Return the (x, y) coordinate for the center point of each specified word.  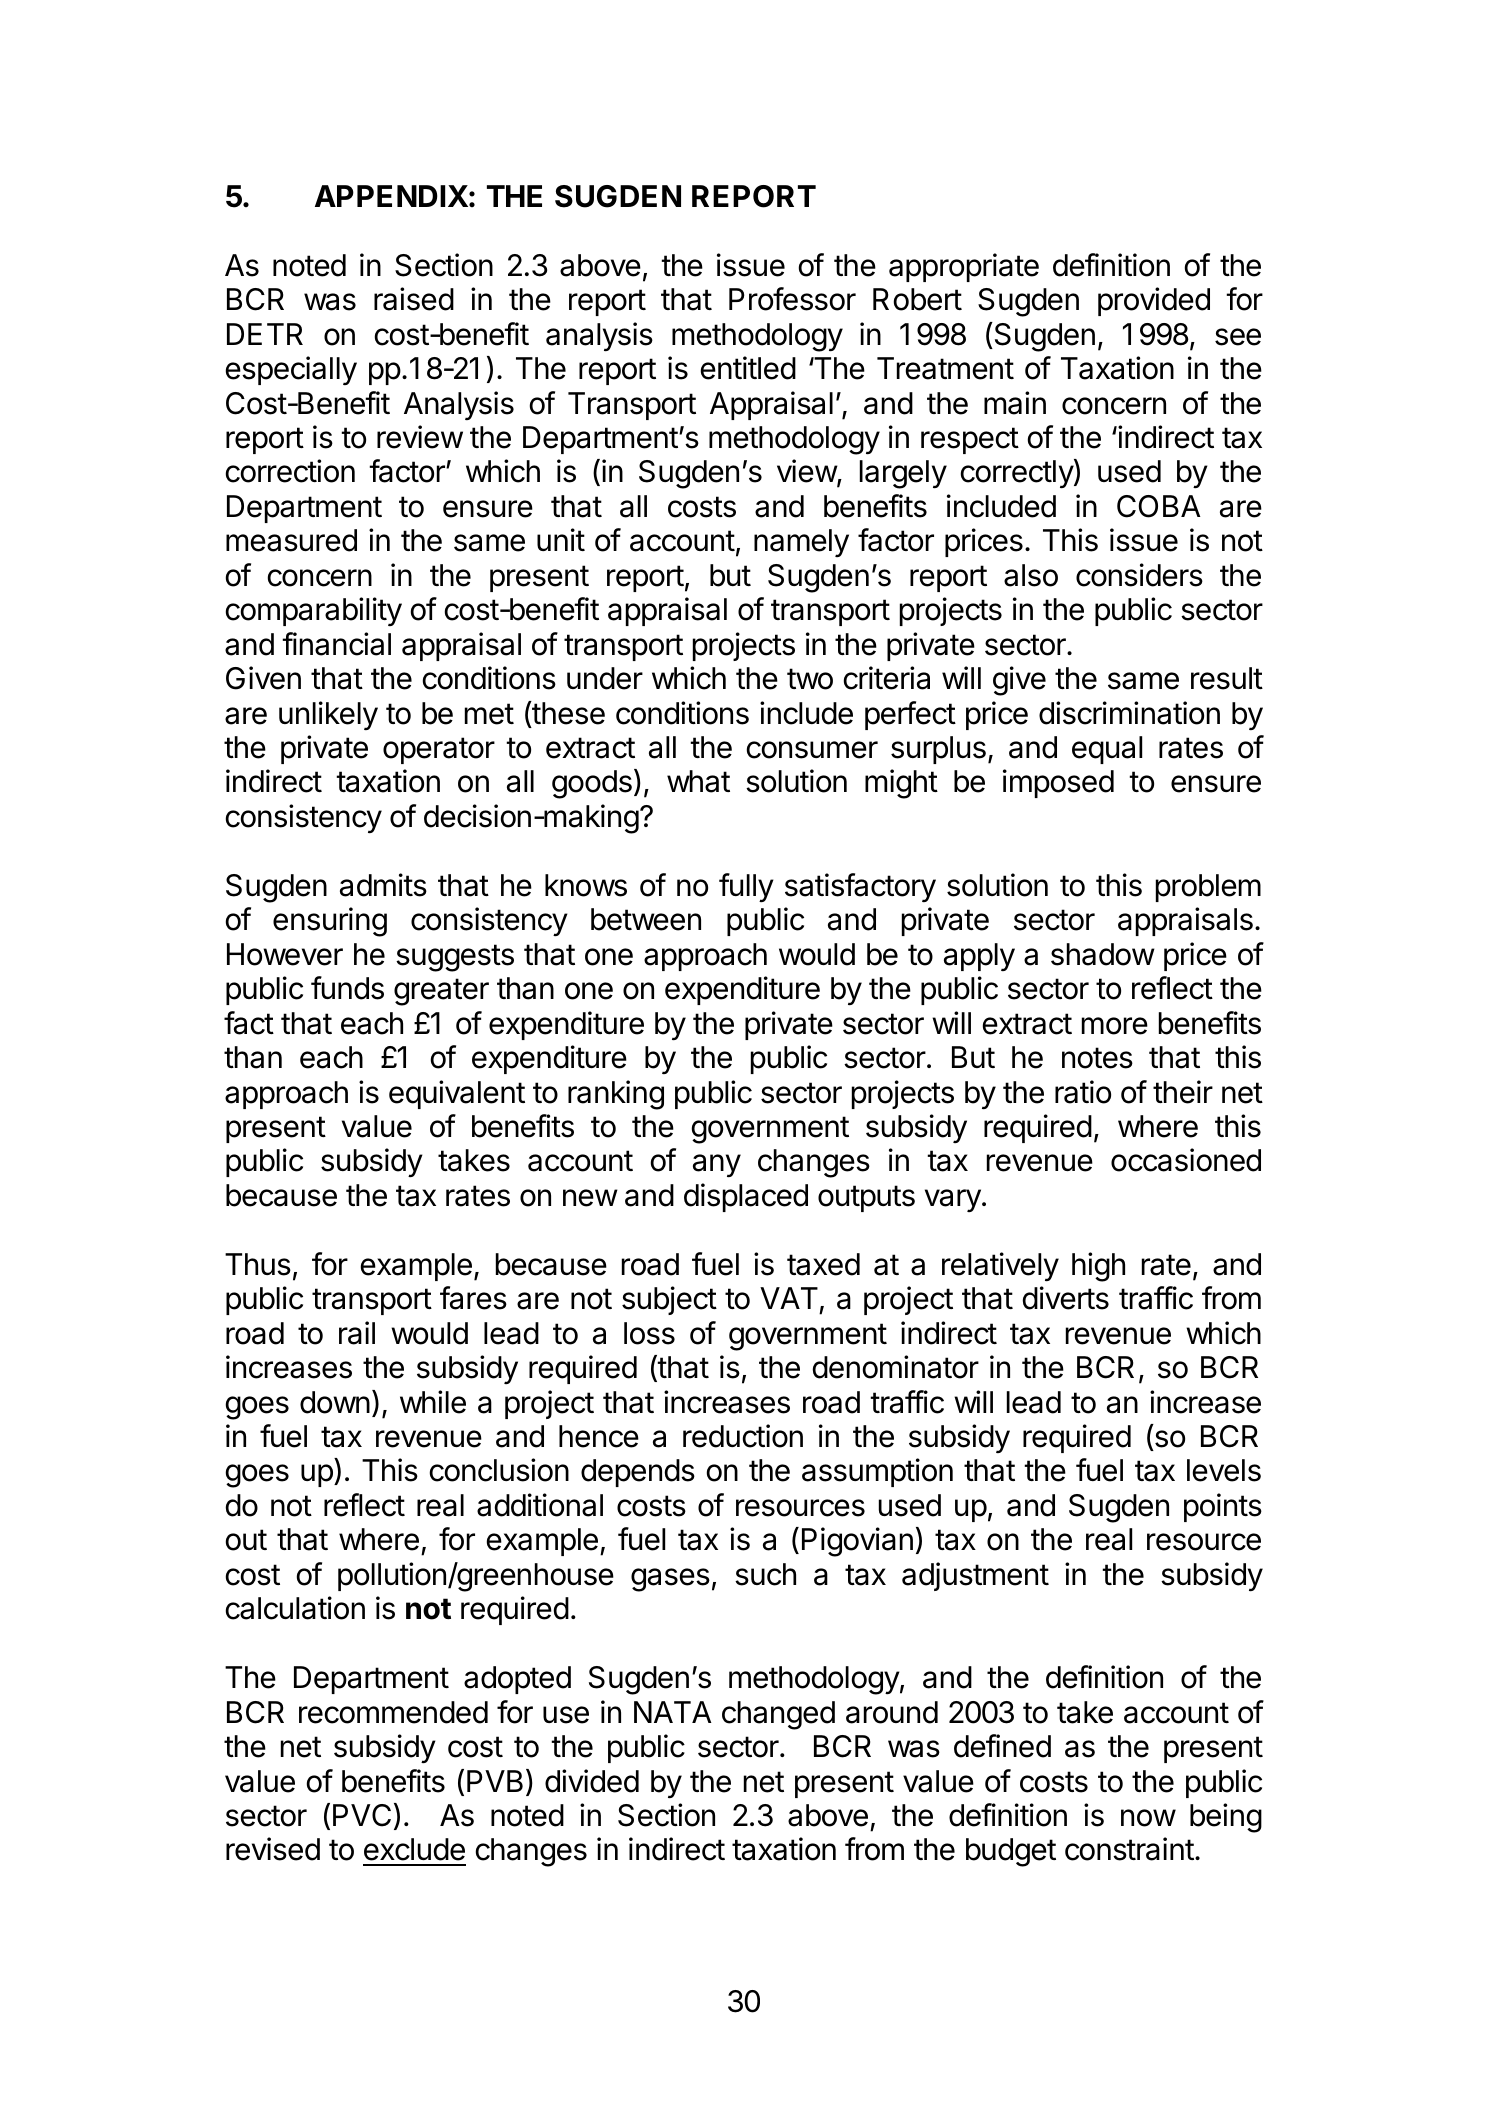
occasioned (1186, 1160)
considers (1139, 575)
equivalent (457, 1094)
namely (801, 543)
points (1223, 1507)
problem (1208, 888)
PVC (362, 1815)
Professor (792, 299)
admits (383, 885)
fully (746, 887)
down (335, 1402)
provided (1154, 301)
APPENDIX (391, 196)
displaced (746, 1197)
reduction (743, 1436)
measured (291, 540)
